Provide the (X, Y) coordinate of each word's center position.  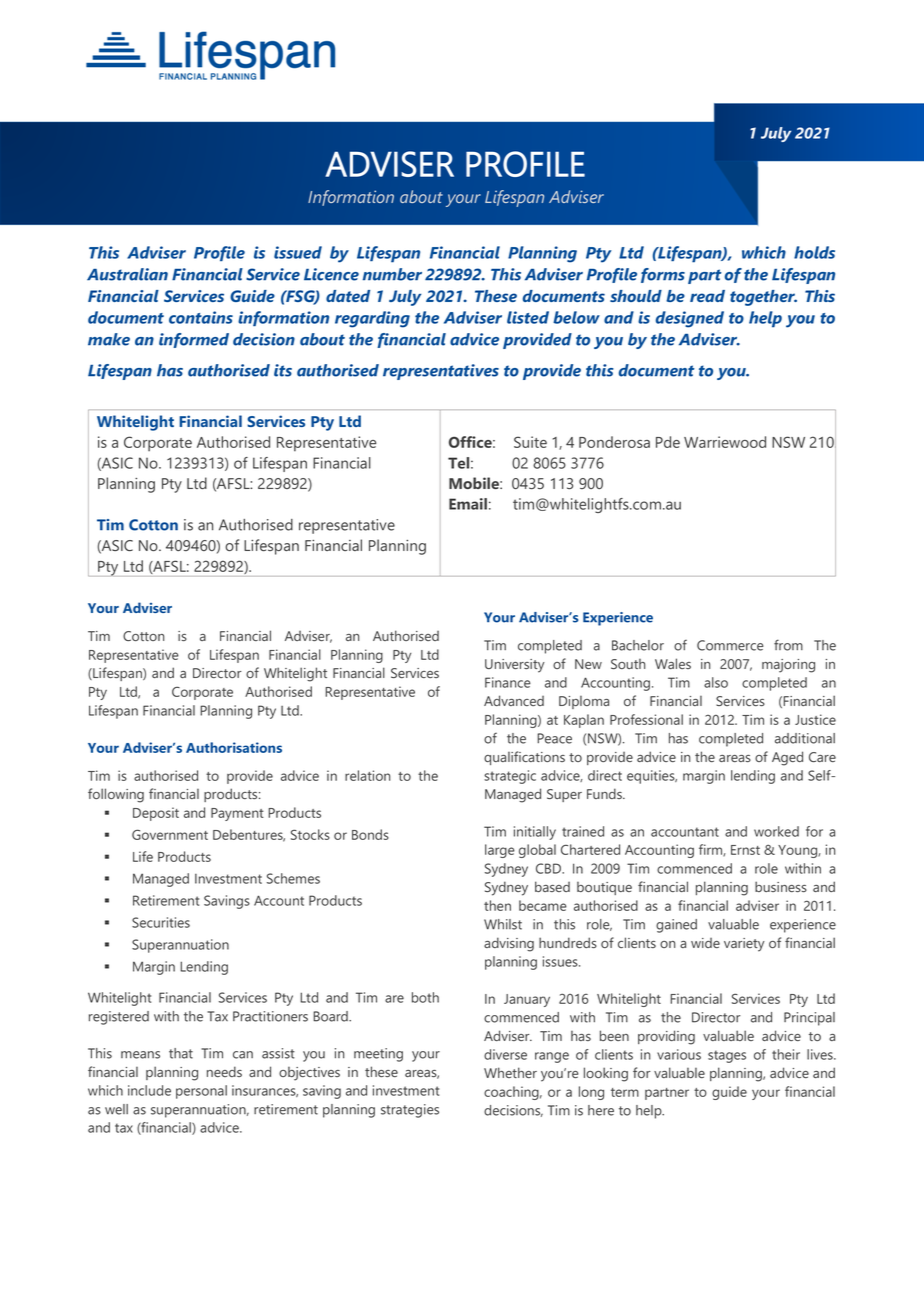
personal (201, 1092)
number (392, 274)
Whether (510, 1072)
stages (727, 1056)
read (707, 296)
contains (201, 317)
